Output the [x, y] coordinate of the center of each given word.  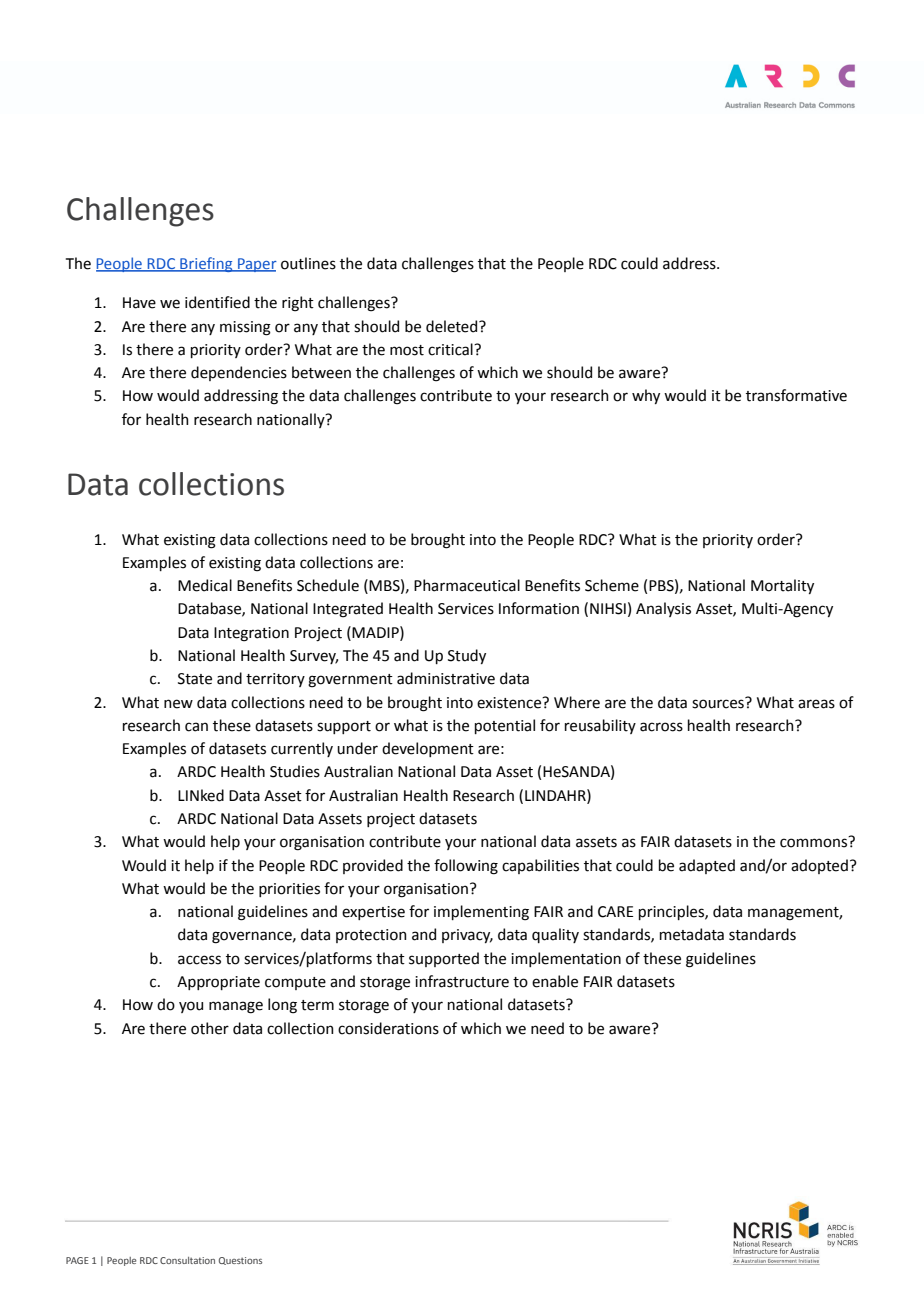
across [661, 727]
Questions [240, 1261]
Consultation [187, 1260]
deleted [453, 326]
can [196, 727]
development [428, 749]
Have [139, 303]
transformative [796, 395]
